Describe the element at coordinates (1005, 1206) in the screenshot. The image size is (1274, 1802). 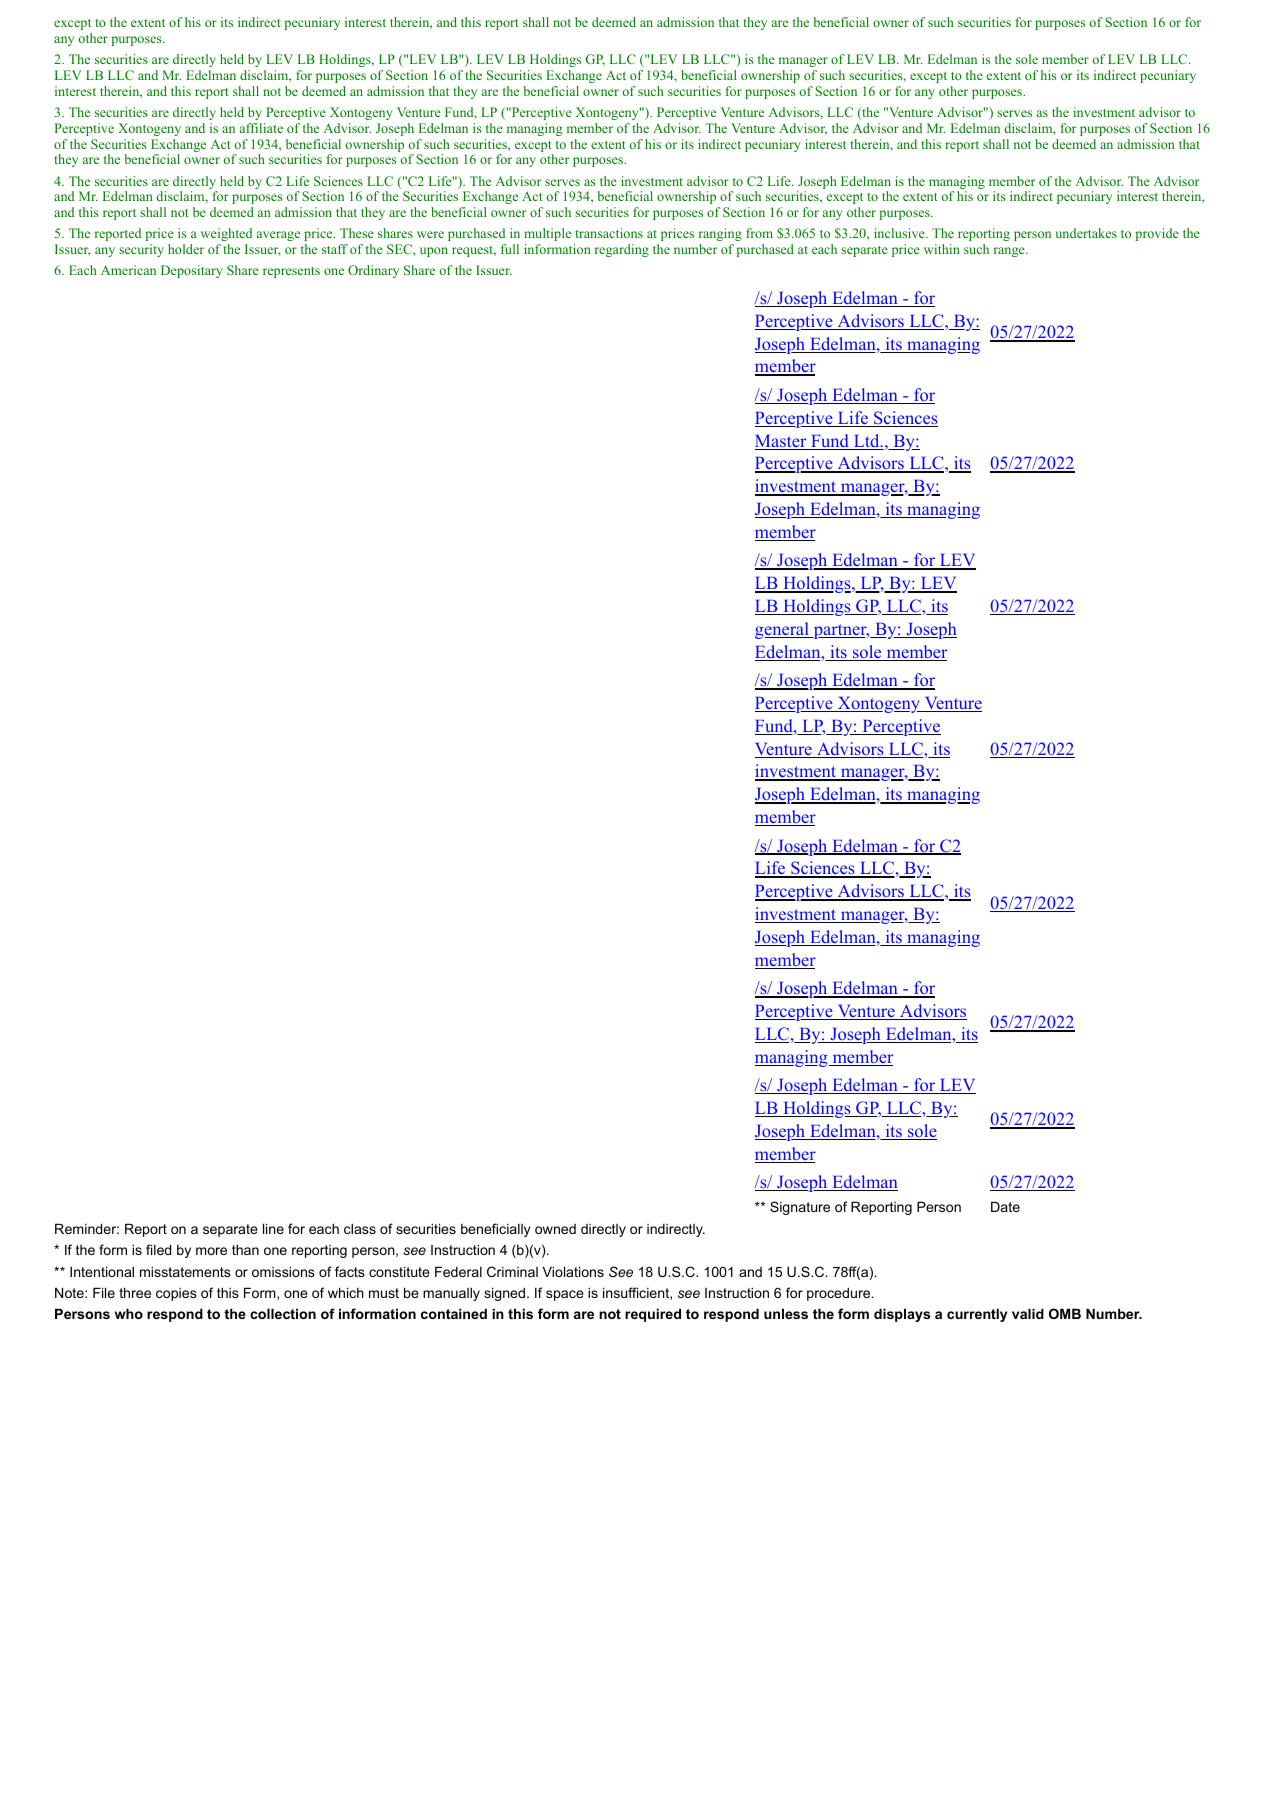
I see `Date` at that location.
